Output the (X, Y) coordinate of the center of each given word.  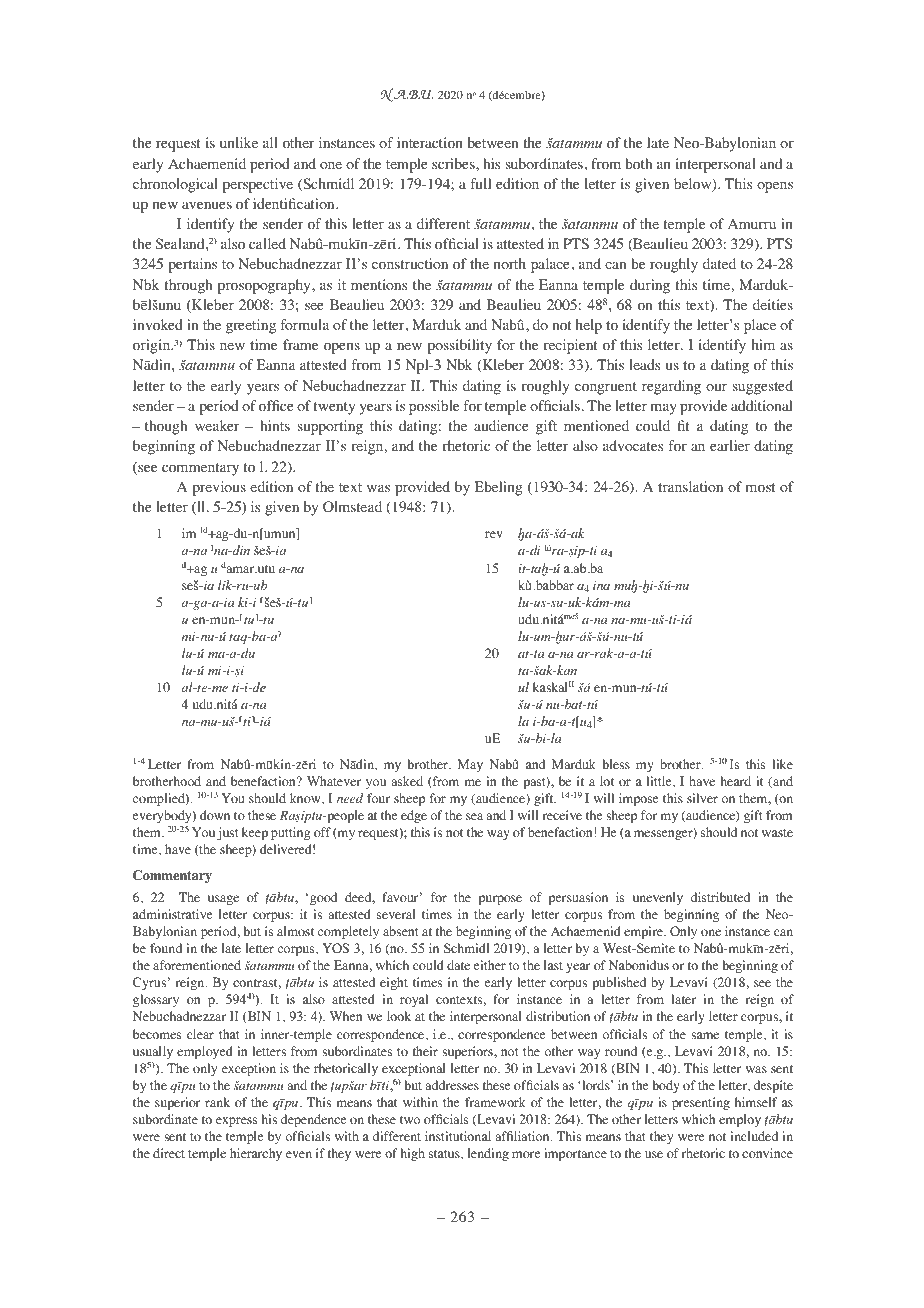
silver (702, 798)
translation (690, 487)
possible (434, 407)
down (215, 815)
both (638, 164)
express (236, 1122)
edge (414, 816)
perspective (258, 185)
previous (219, 488)
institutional (458, 1136)
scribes (454, 163)
